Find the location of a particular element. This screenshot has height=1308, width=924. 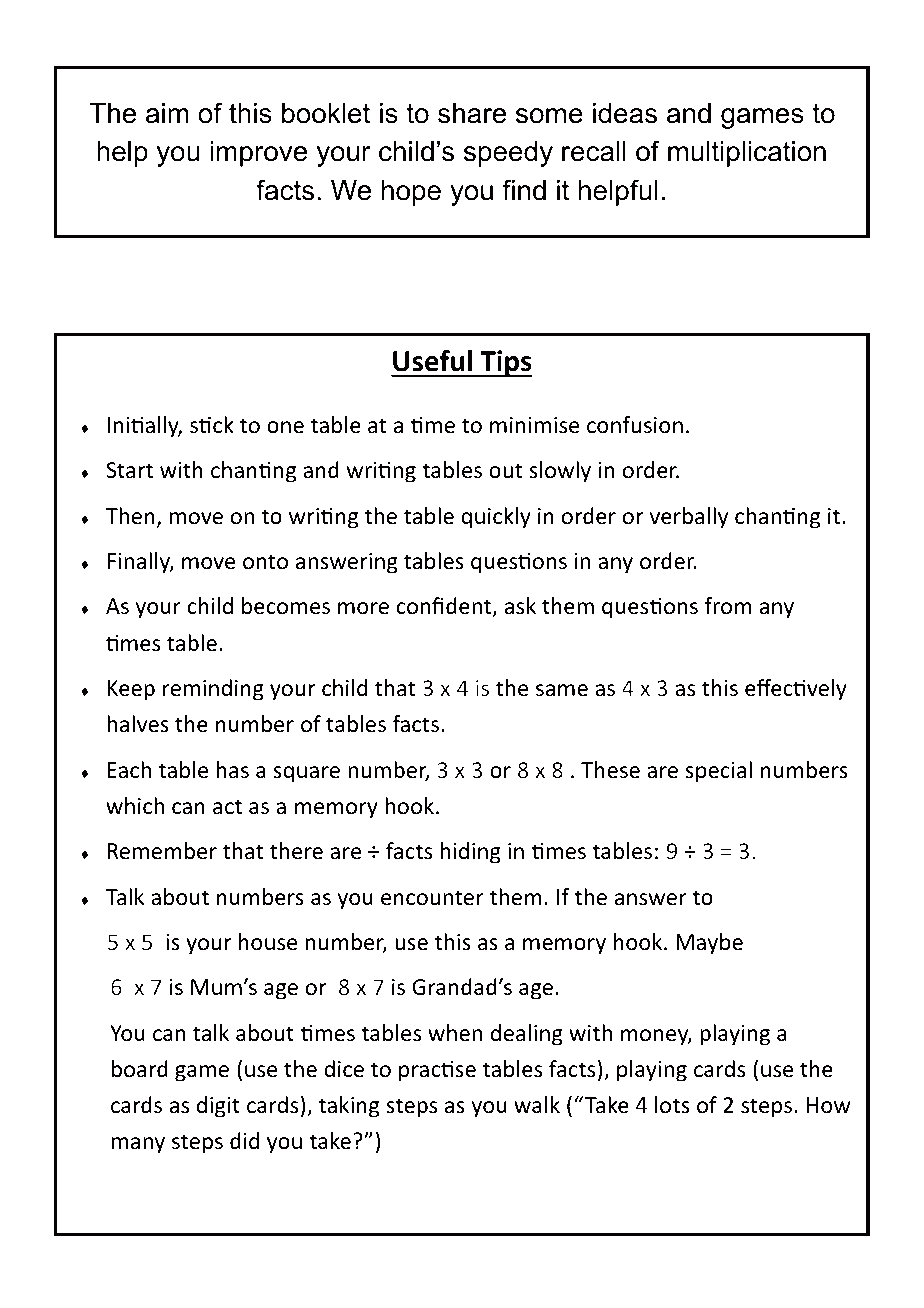

walk is located at coordinates (537, 1105).
